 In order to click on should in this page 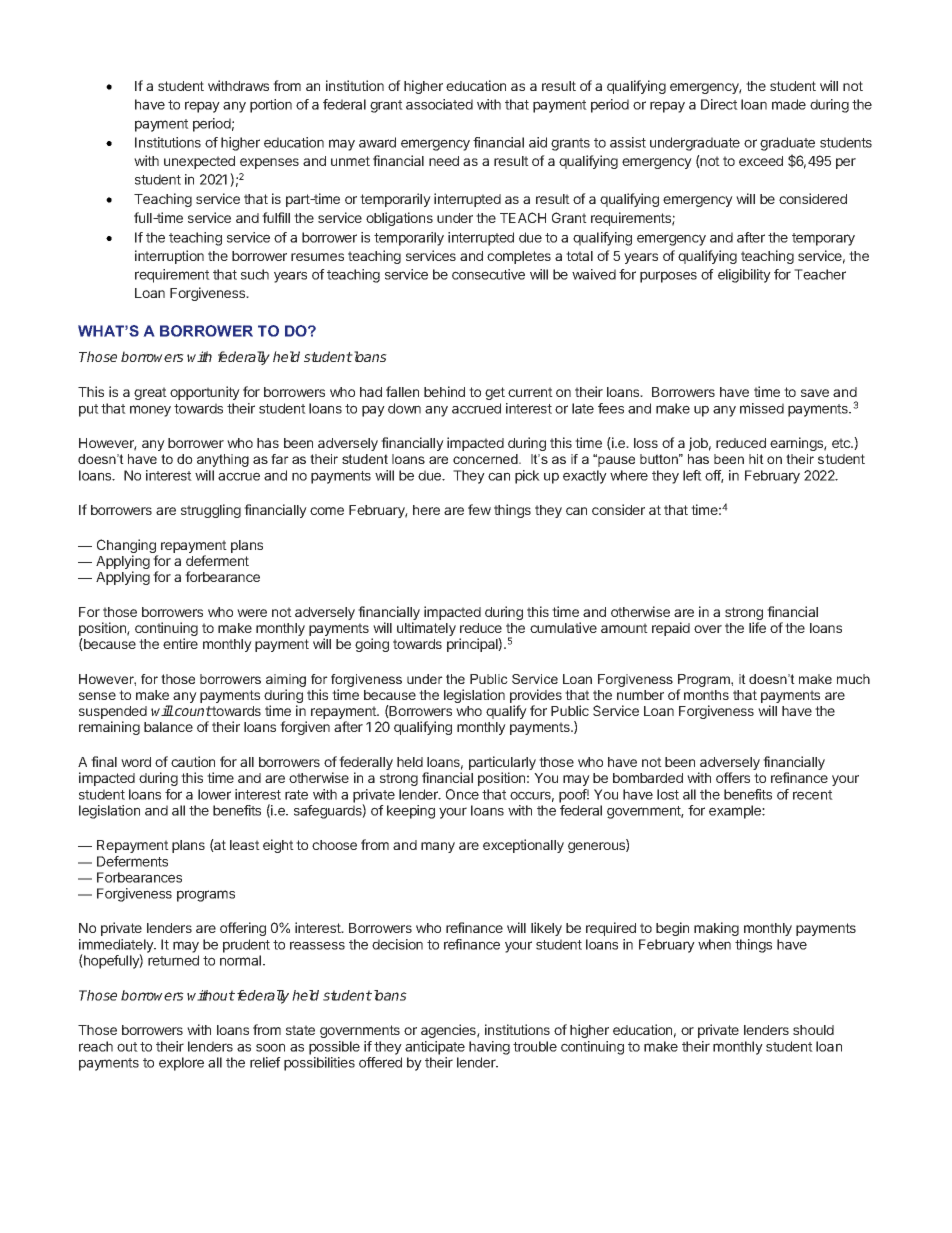, I will do `click(813, 1030)`.
